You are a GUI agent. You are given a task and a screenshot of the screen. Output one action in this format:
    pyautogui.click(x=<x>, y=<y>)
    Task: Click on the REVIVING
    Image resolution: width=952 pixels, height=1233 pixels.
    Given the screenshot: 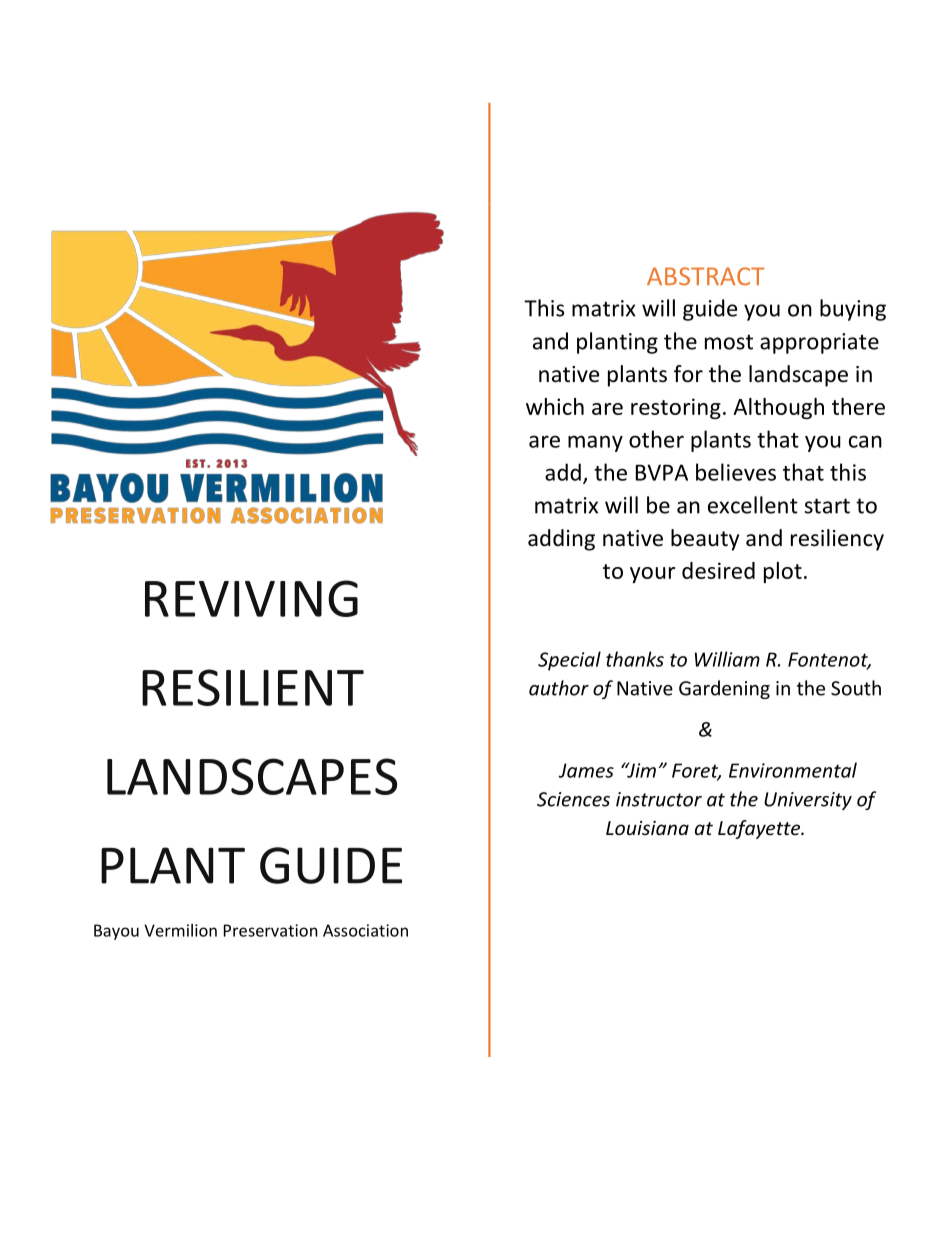 What is the action you would take?
    pyautogui.click(x=251, y=598)
